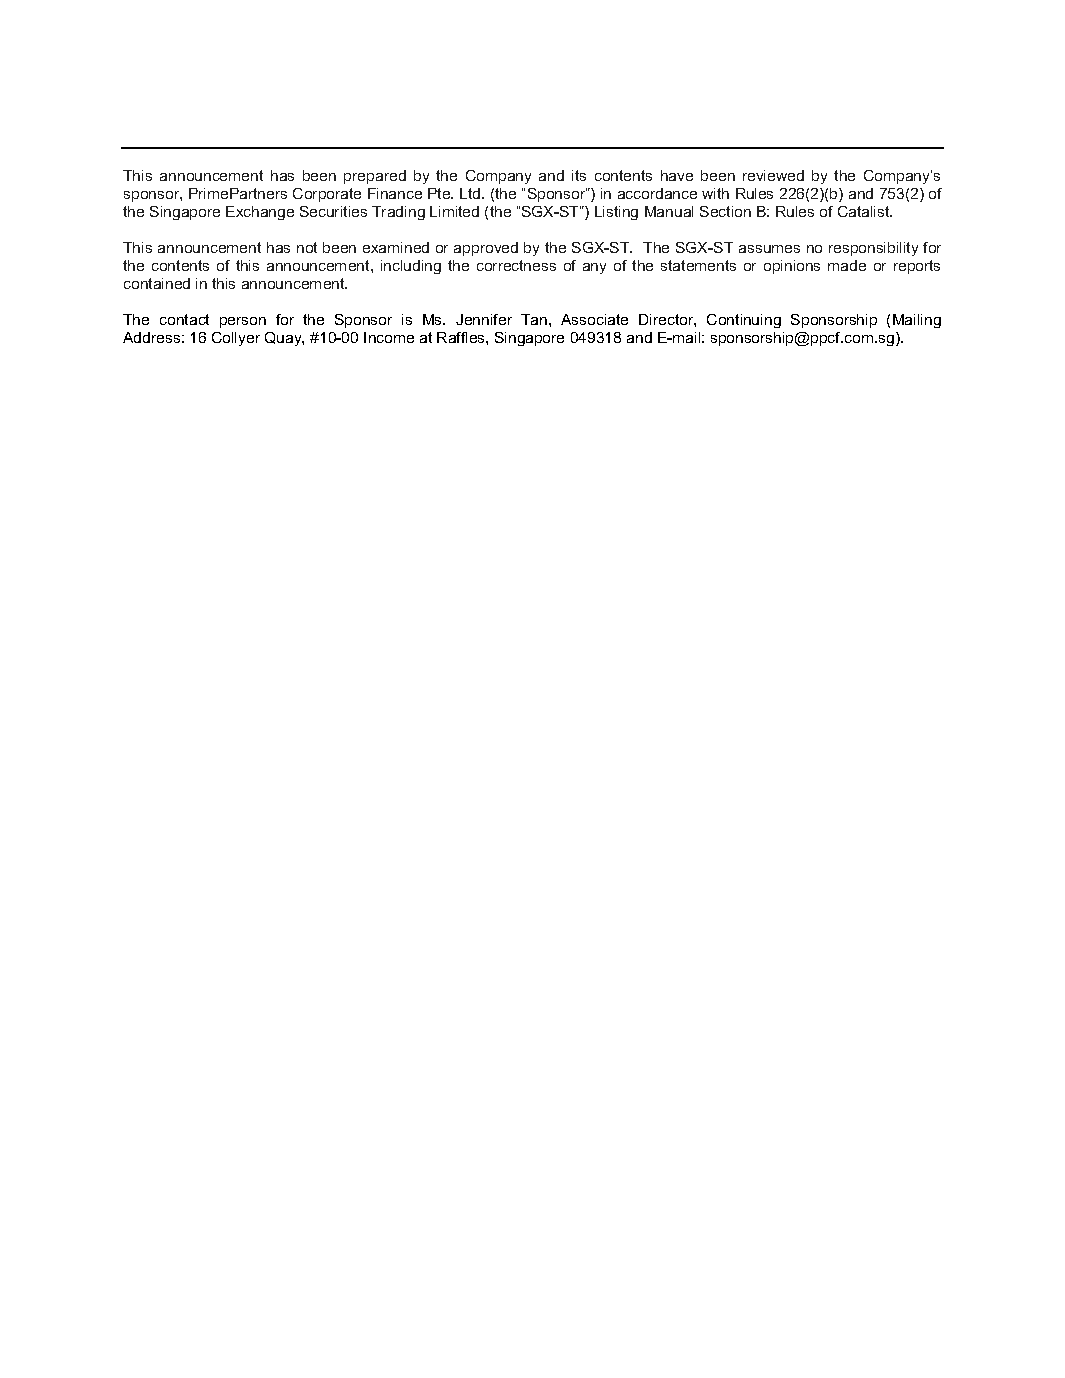  Describe the element at coordinates (744, 321) in the screenshot. I see `Continuing` at that location.
